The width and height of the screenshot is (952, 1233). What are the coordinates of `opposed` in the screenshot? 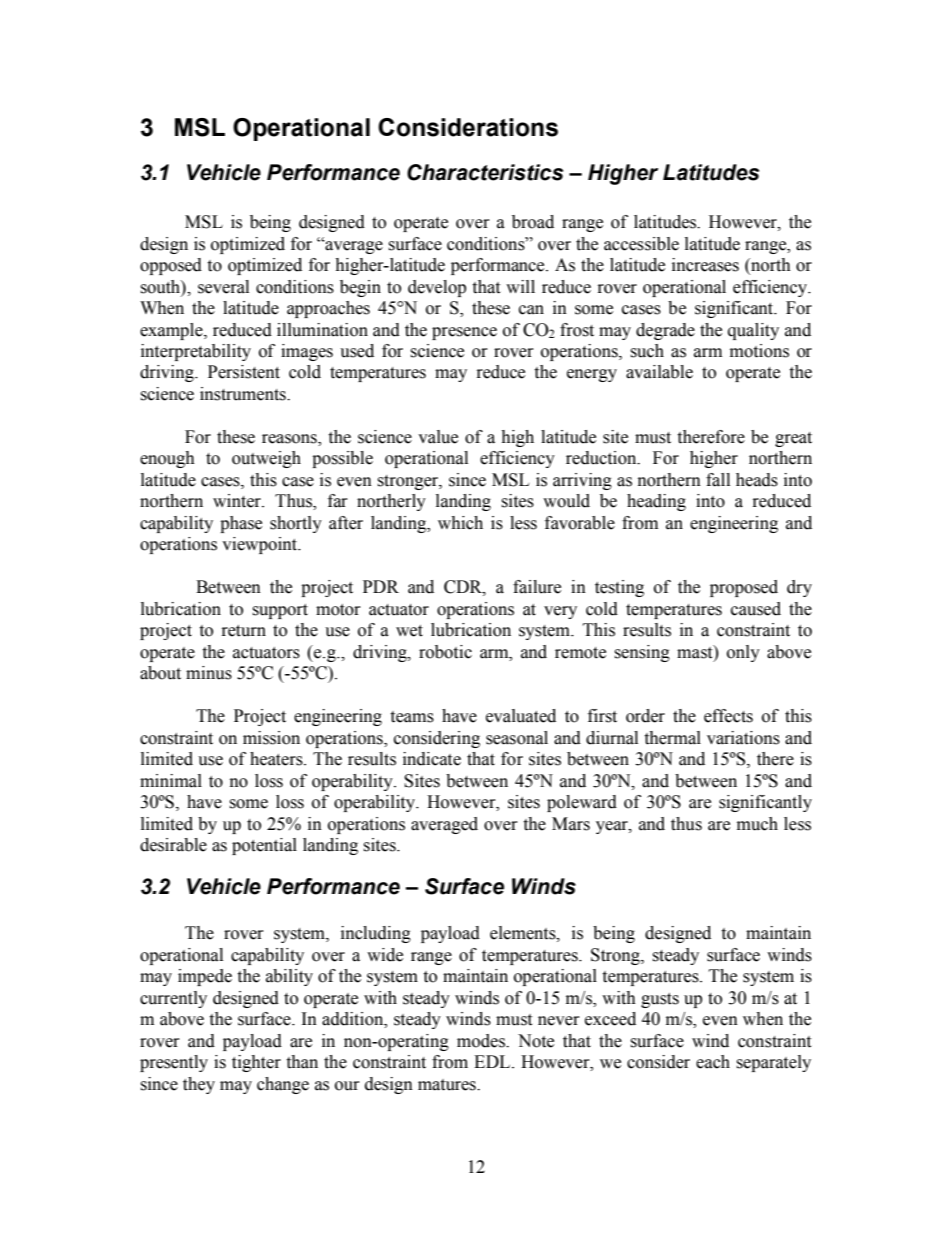 It's located at (171, 266).
